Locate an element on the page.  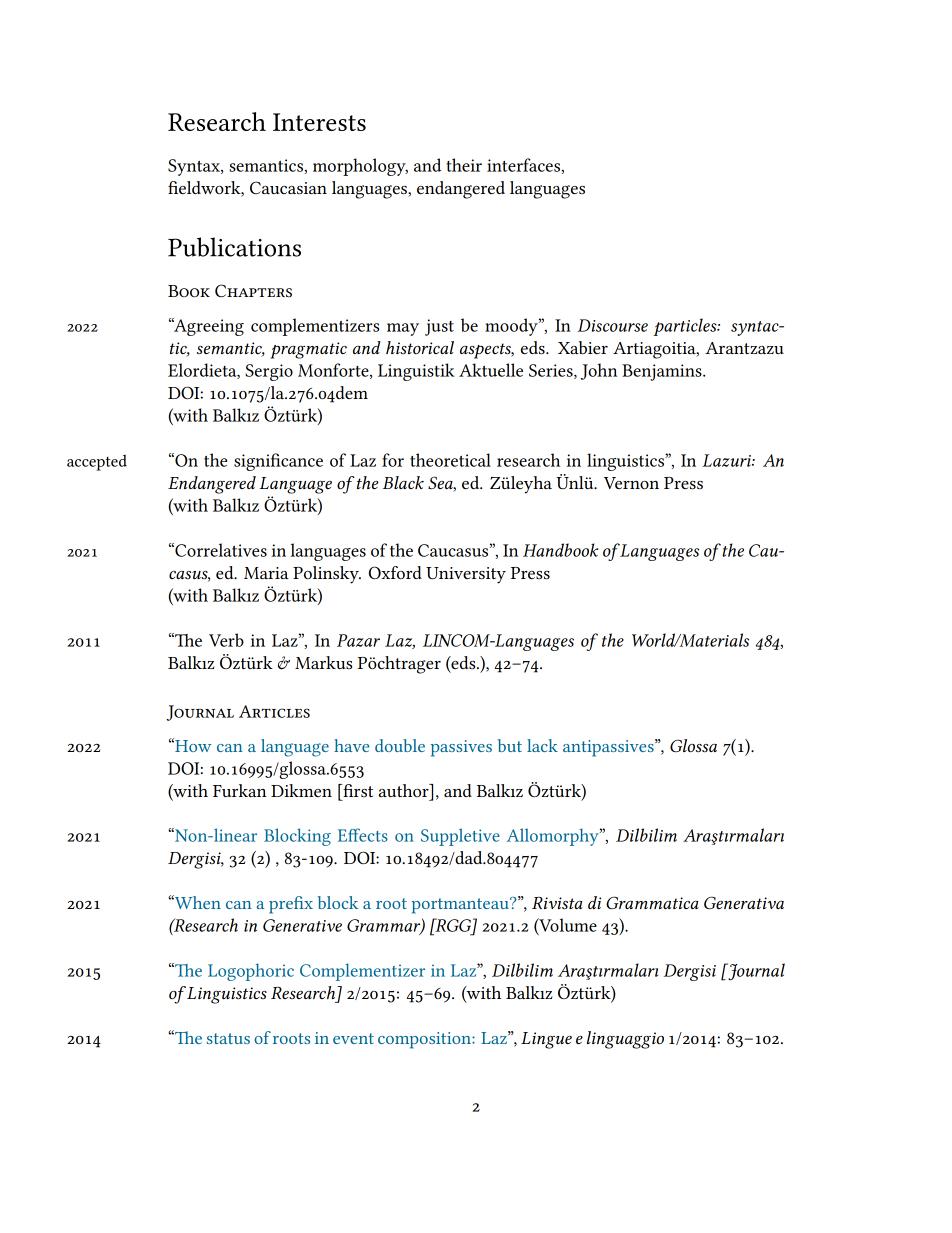
Oxford is located at coordinates (395, 572).
